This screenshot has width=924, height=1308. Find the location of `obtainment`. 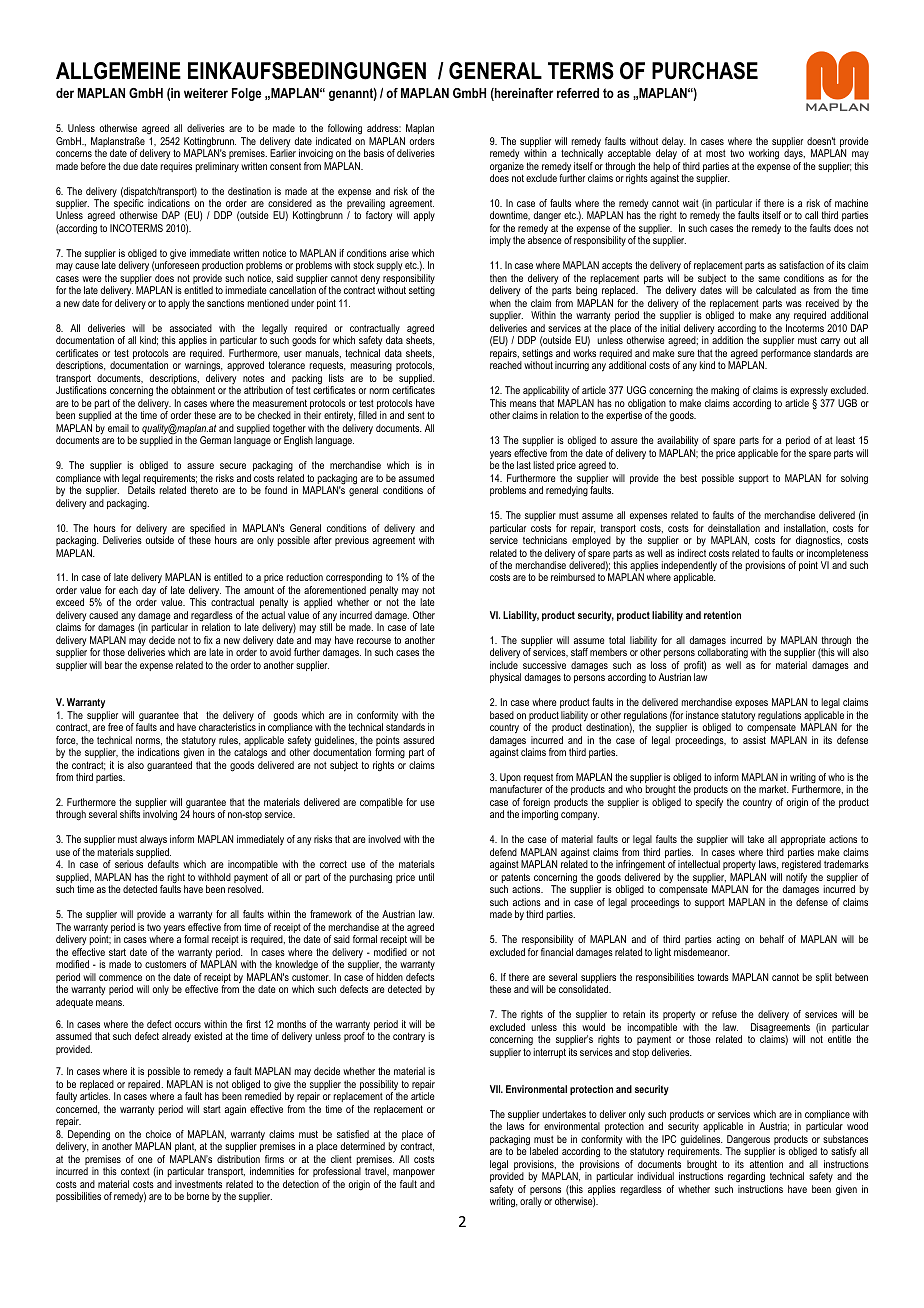

obtainment is located at coordinates (193, 390).
